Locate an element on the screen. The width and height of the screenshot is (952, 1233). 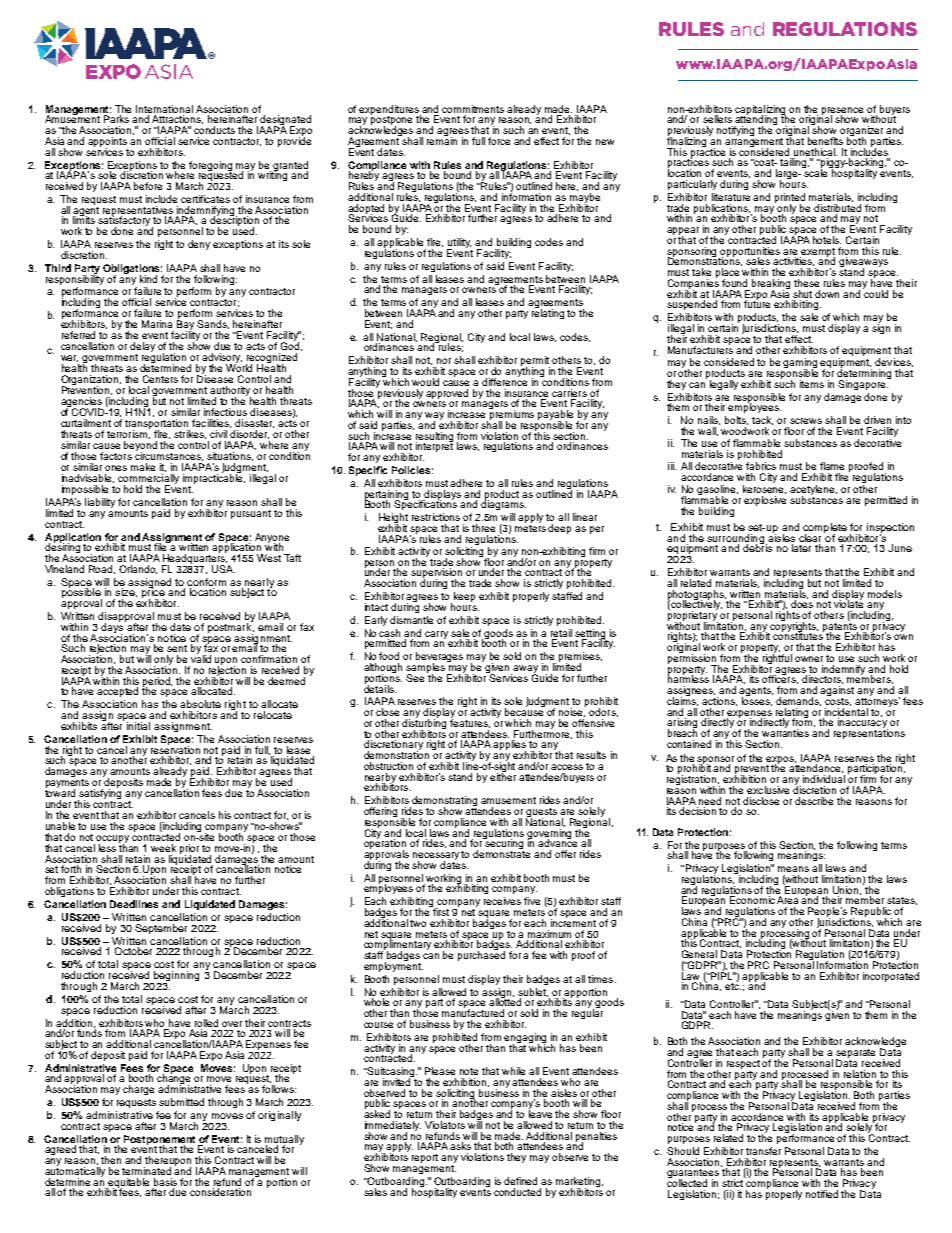
valid is located at coordinates (201, 658).
